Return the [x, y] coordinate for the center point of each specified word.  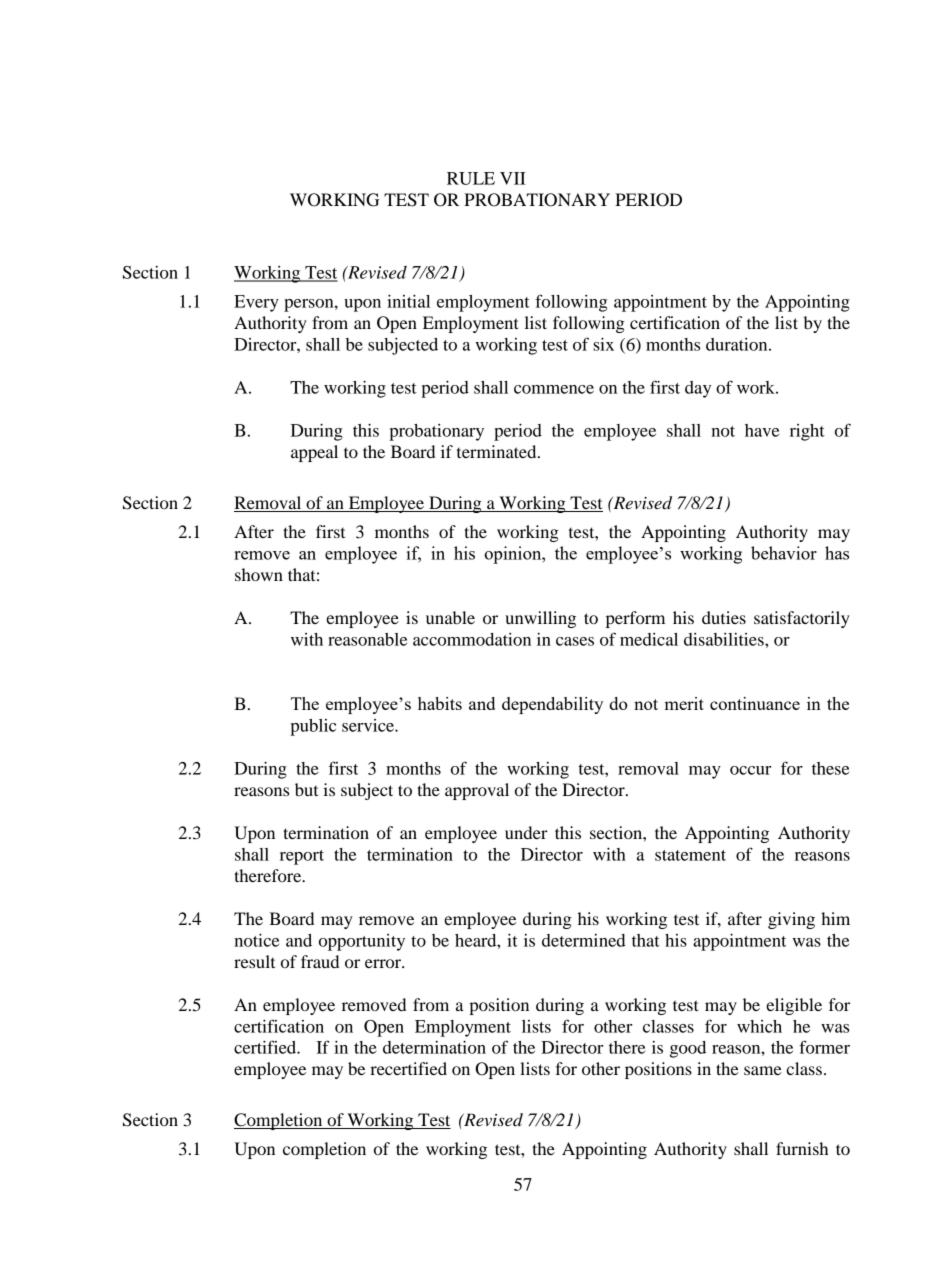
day [698, 389]
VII [513, 178]
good [688, 1049]
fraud [320, 961]
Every [256, 303]
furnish [802, 1148]
